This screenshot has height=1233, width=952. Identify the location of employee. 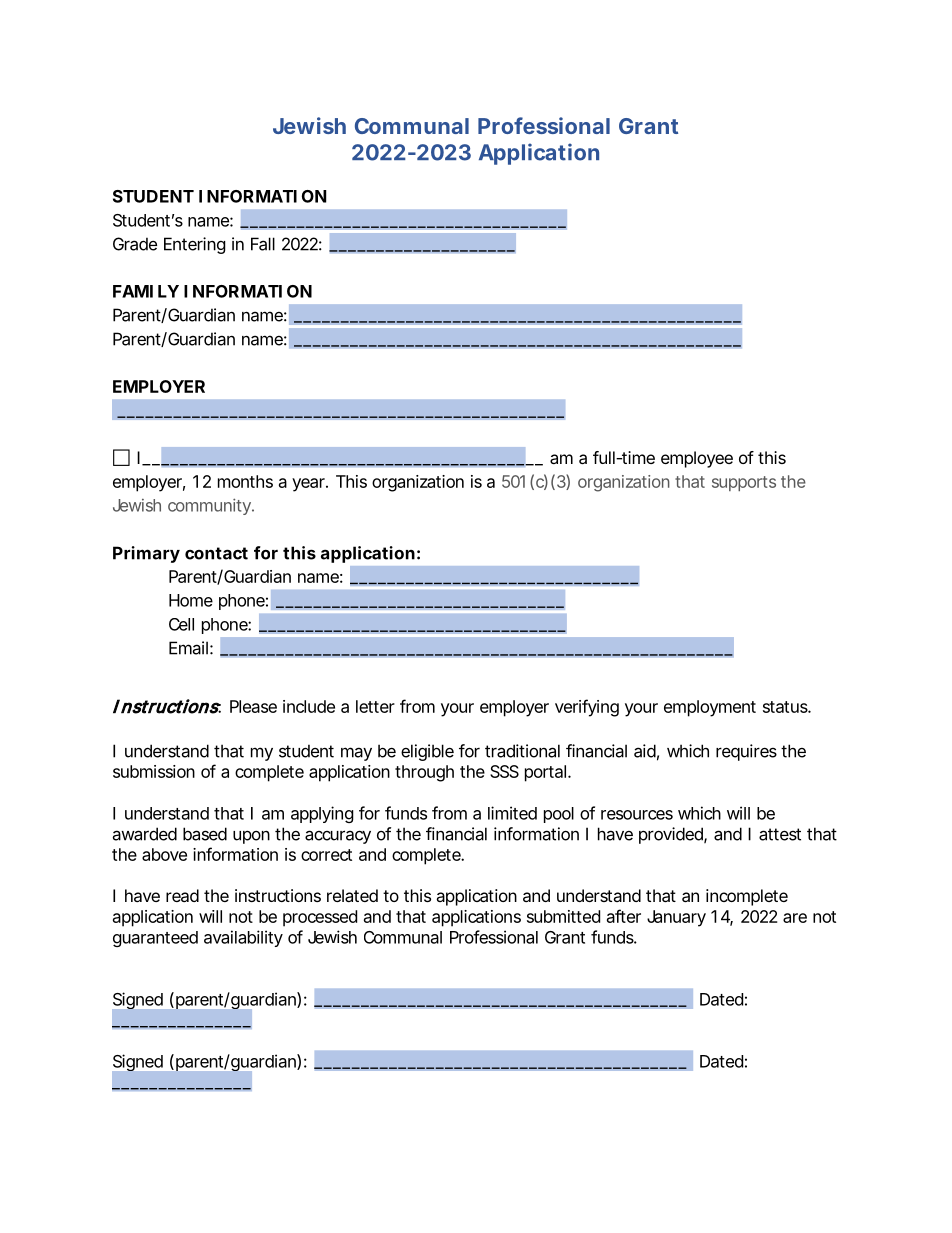
(697, 459).
